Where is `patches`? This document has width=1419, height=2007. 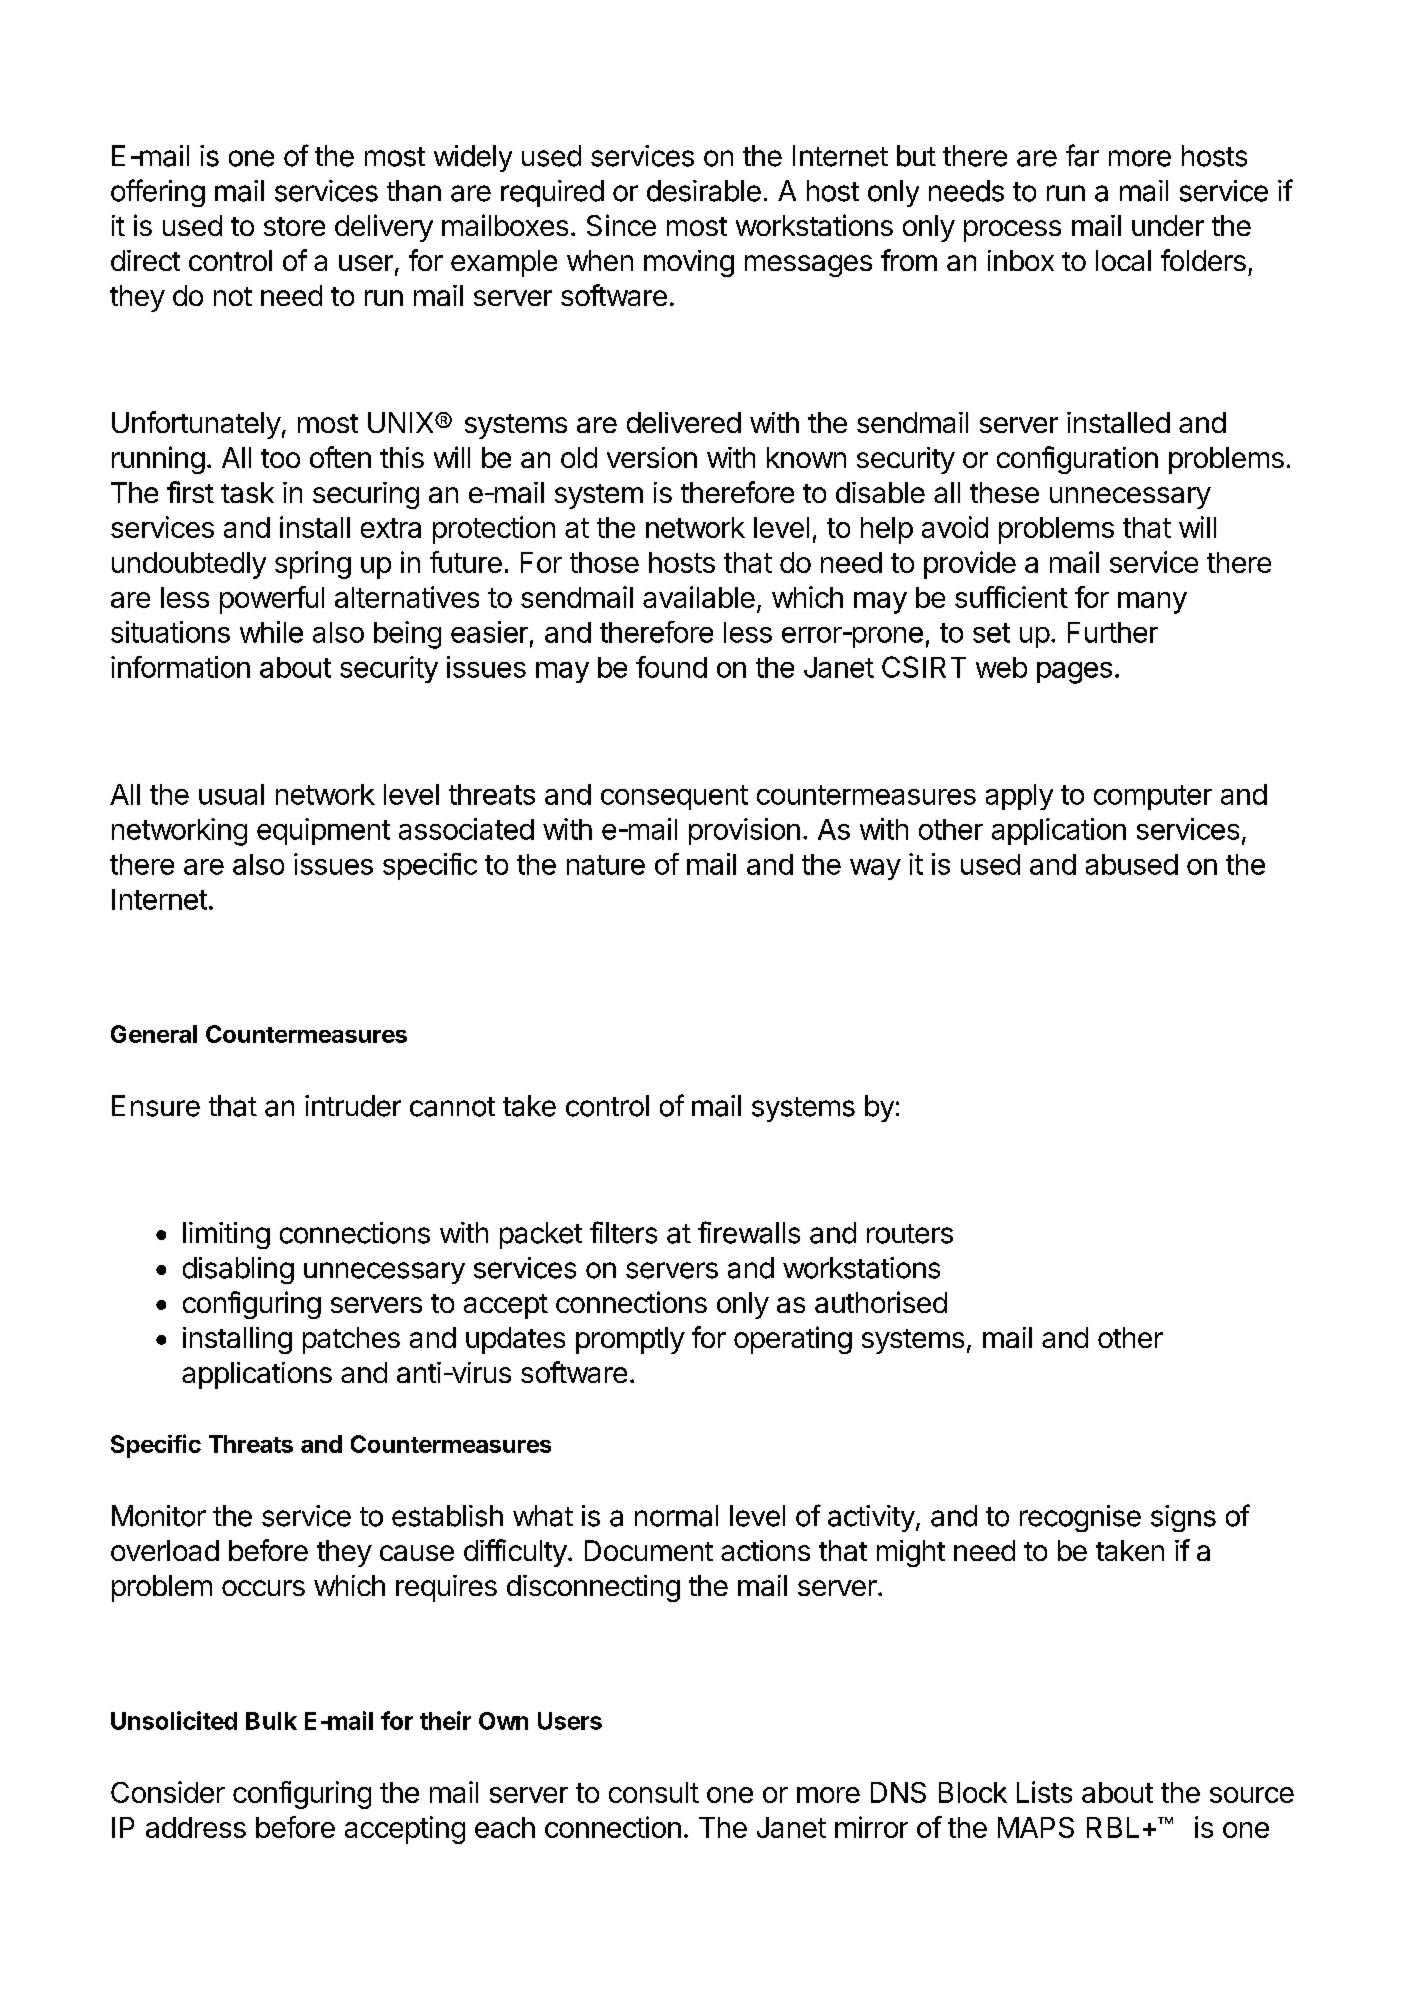
patches is located at coordinates (351, 1340).
